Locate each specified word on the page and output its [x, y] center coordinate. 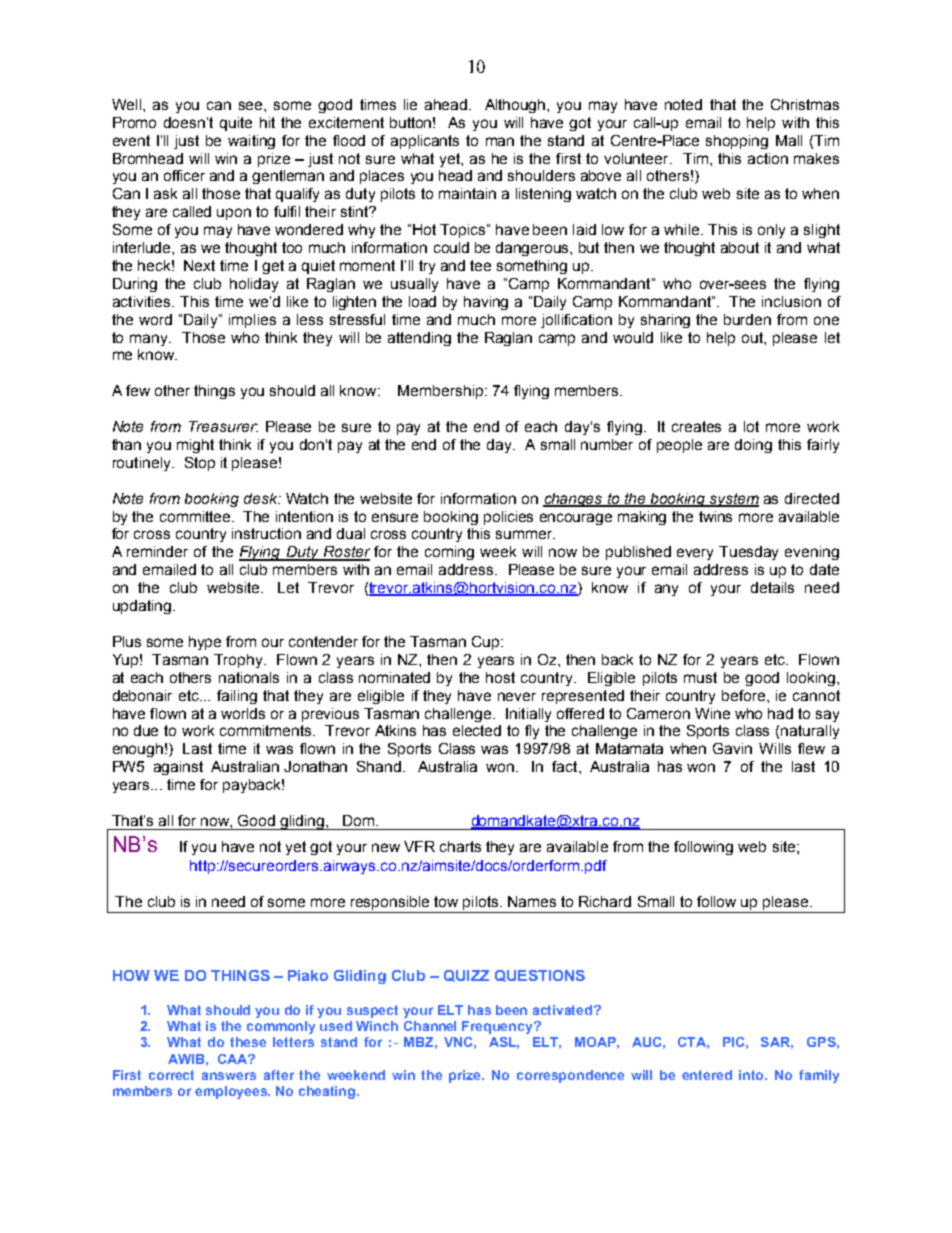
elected [477, 730]
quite [236, 124]
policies [508, 518]
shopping [737, 142]
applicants [425, 142]
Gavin [732, 748]
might [195, 446]
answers [229, 1076]
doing [753, 446]
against [178, 768]
